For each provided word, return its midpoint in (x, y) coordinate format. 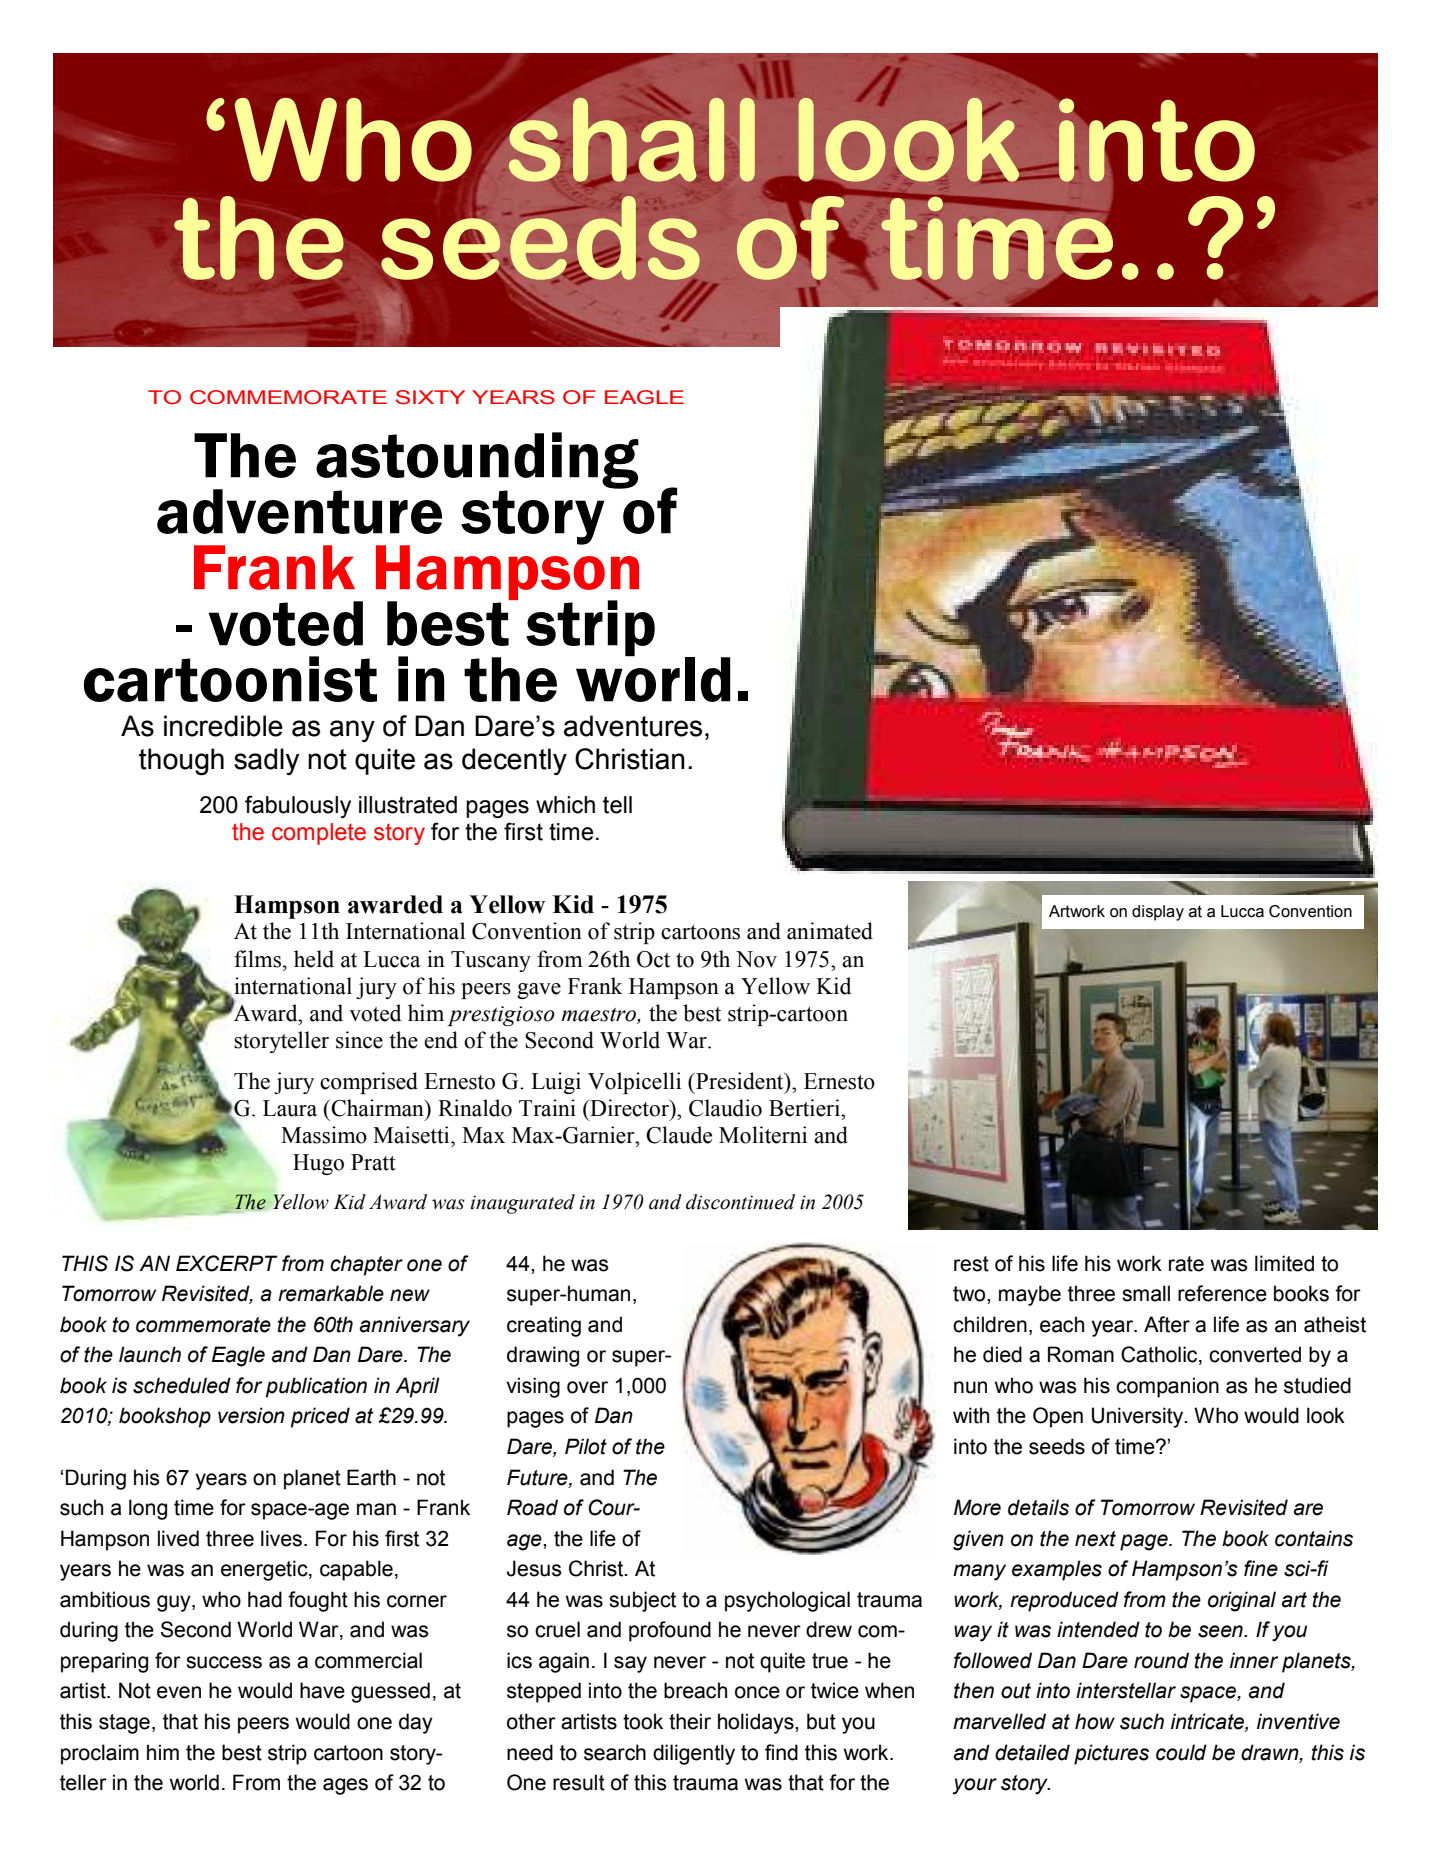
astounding (477, 461)
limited (1284, 1263)
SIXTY (430, 397)
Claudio (725, 1108)
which (565, 805)
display (1158, 913)
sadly (266, 761)
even (179, 1692)
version (251, 1415)
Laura (290, 1108)
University (1139, 1417)
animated (830, 931)
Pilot (586, 1446)
